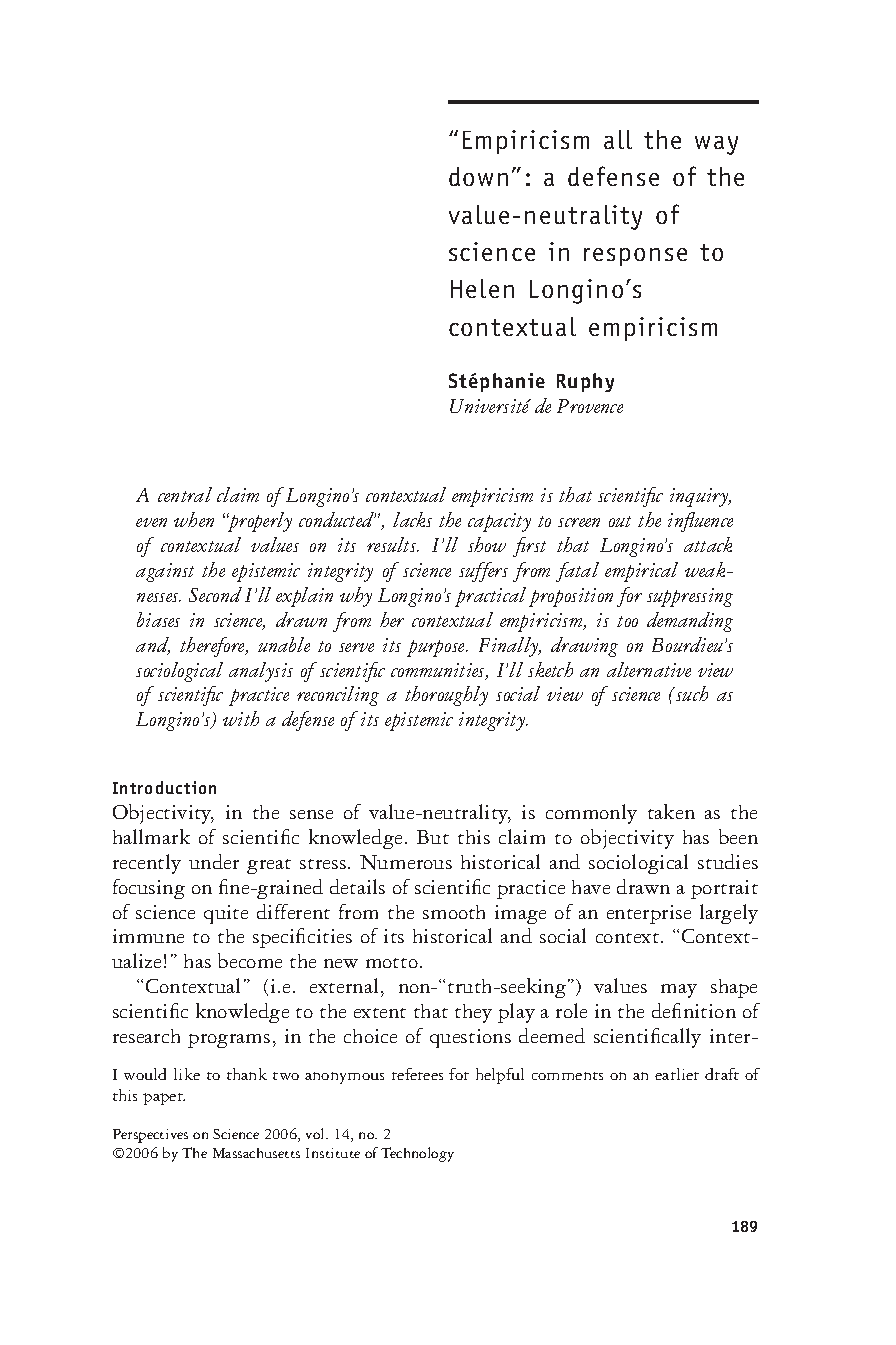 This page has width=896, height=1345. Describe the element at coordinates (649, 669) in the page. I see `alternative` at that location.
